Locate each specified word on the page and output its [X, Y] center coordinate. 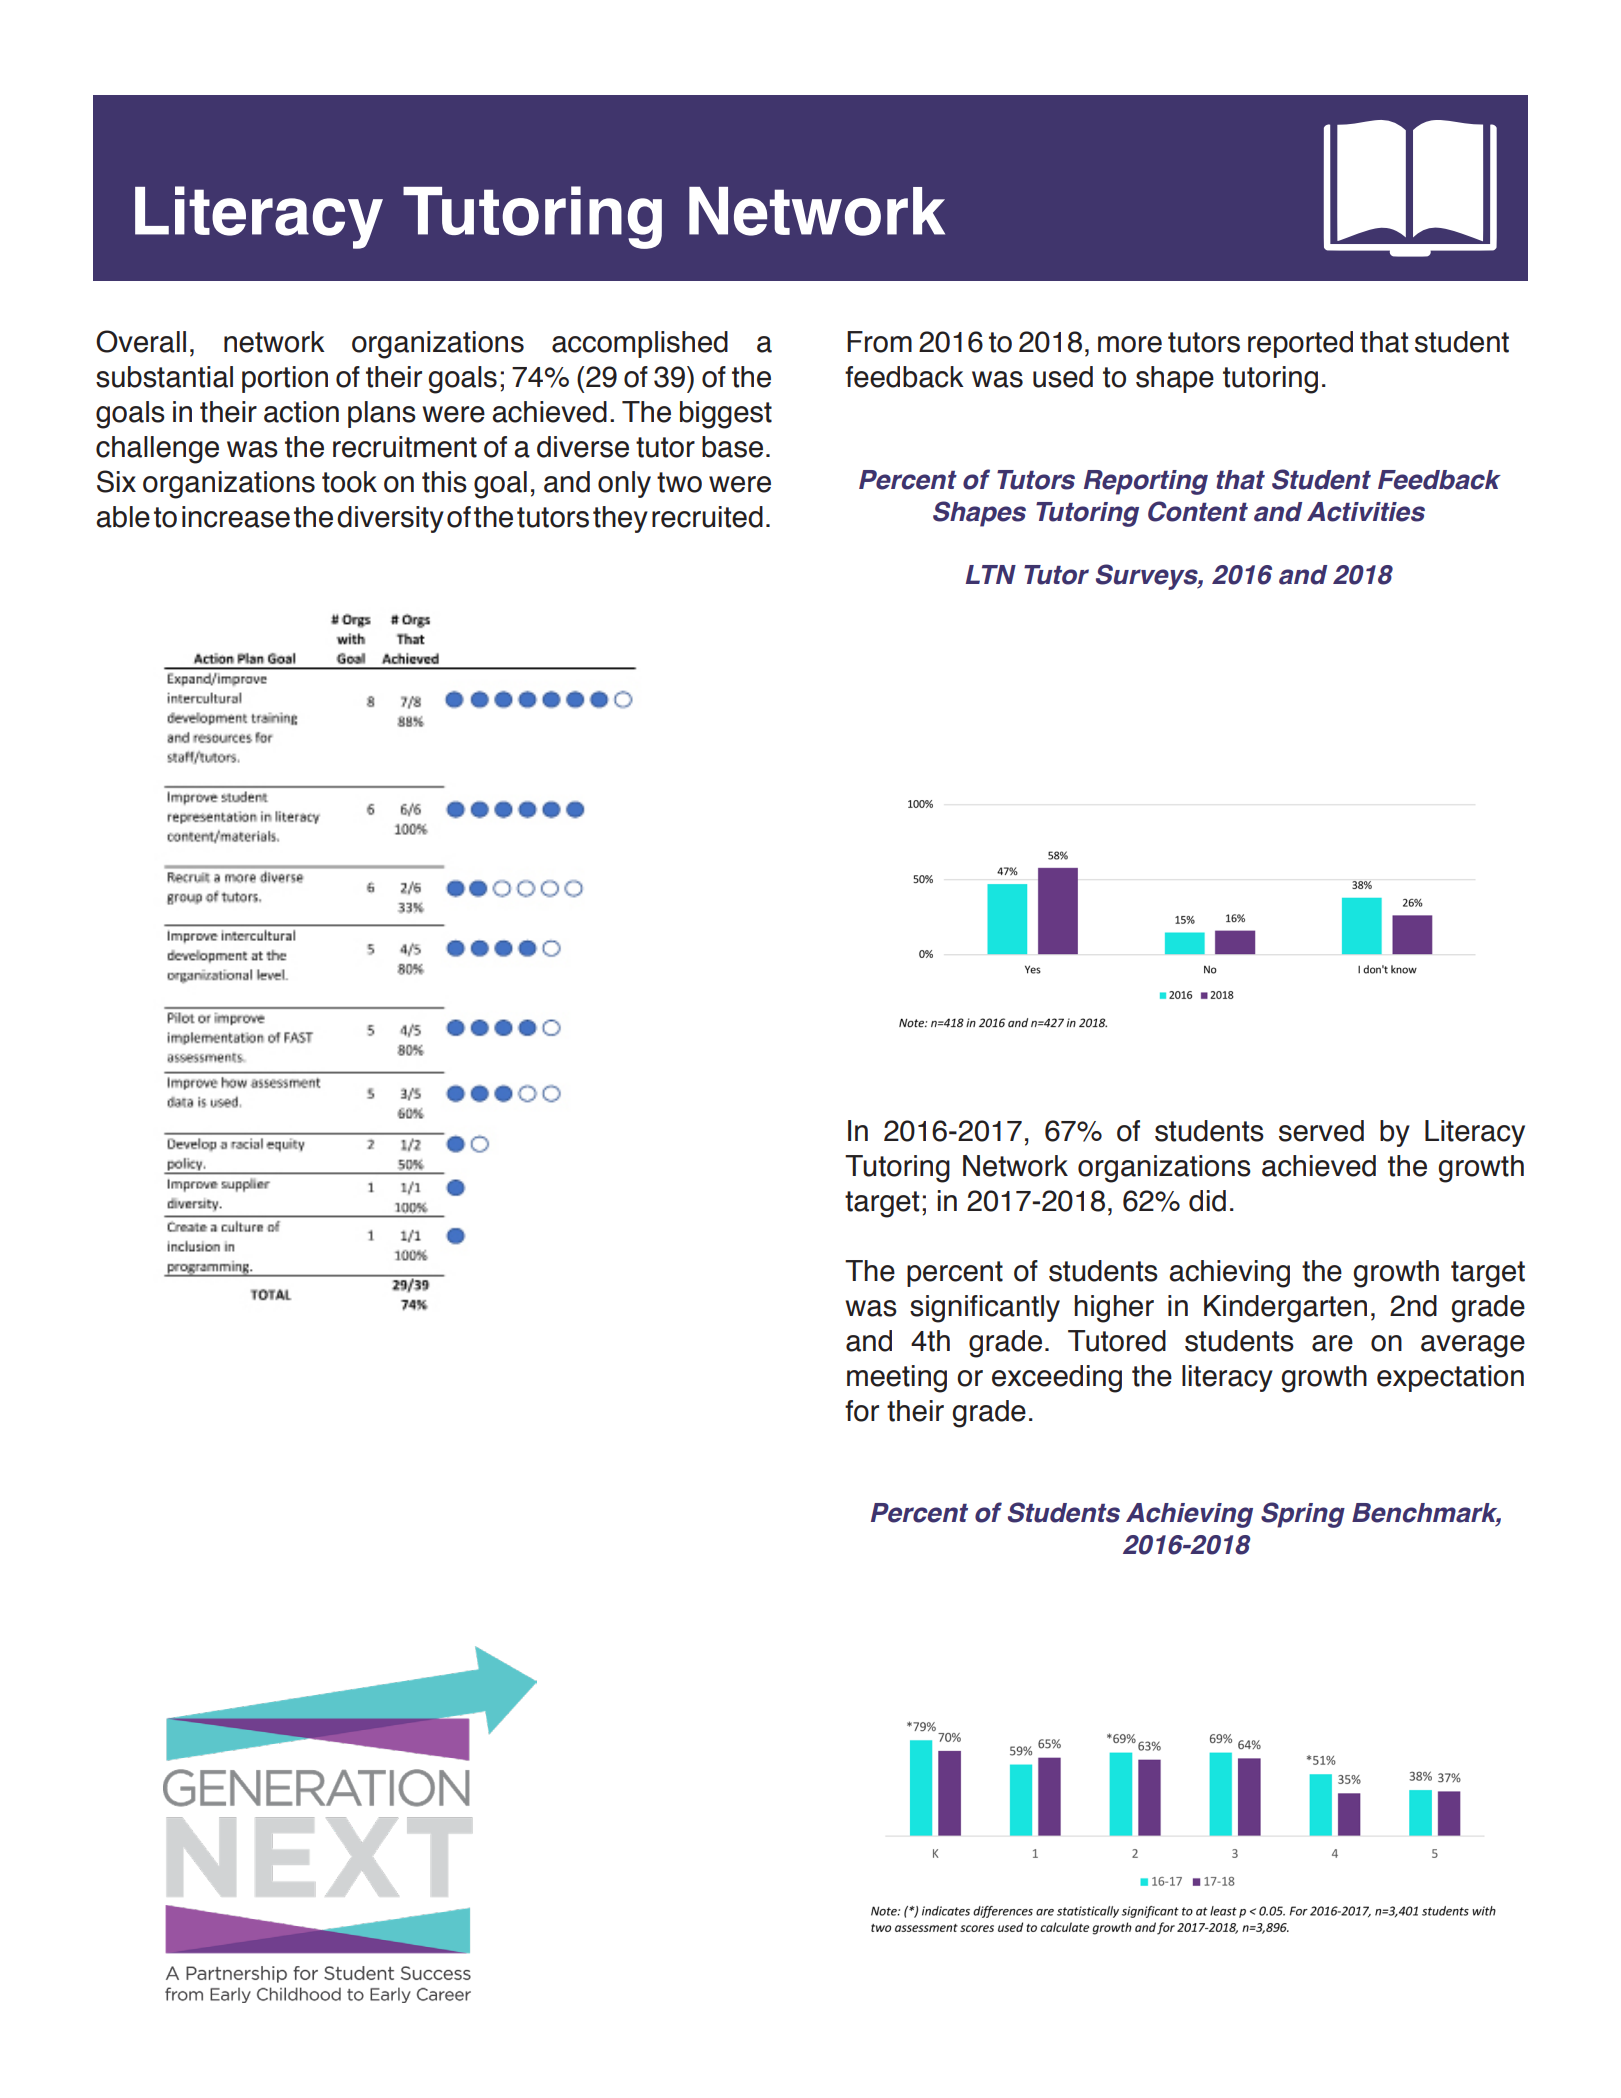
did [1207, 1201]
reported [1300, 344]
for [862, 1411]
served [1321, 1131]
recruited [707, 517]
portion [285, 379]
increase [236, 517]
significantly [985, 1309]
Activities [1366, 512]
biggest [726, 415]
